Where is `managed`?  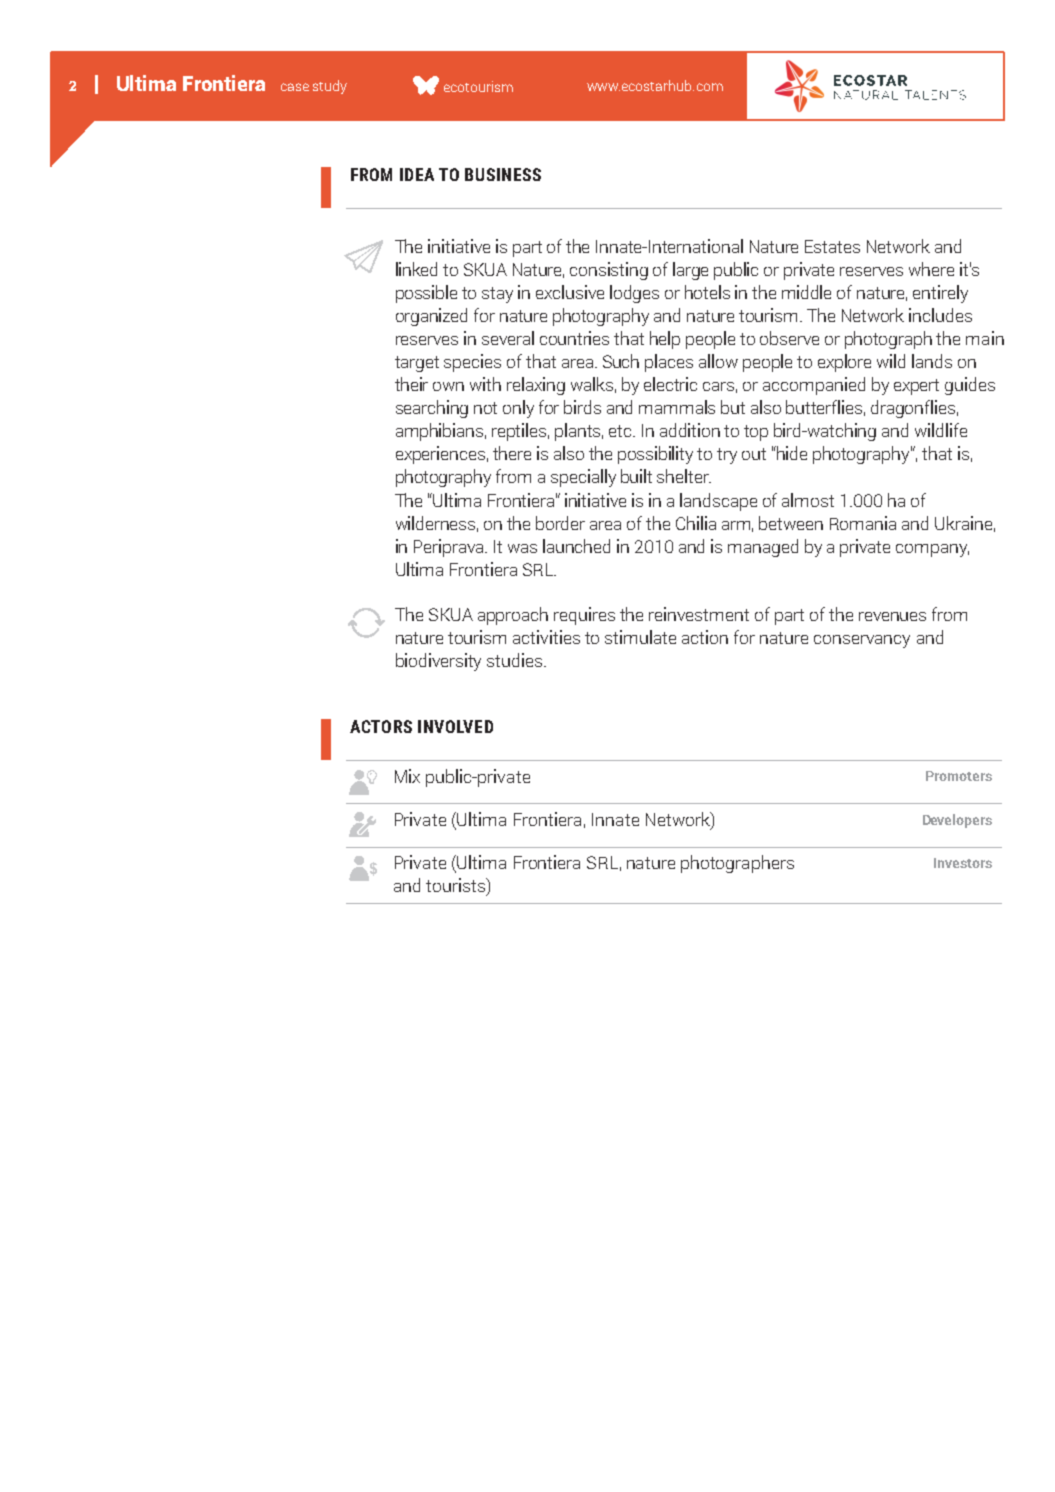 managed is located at coordinates (763, 548).
